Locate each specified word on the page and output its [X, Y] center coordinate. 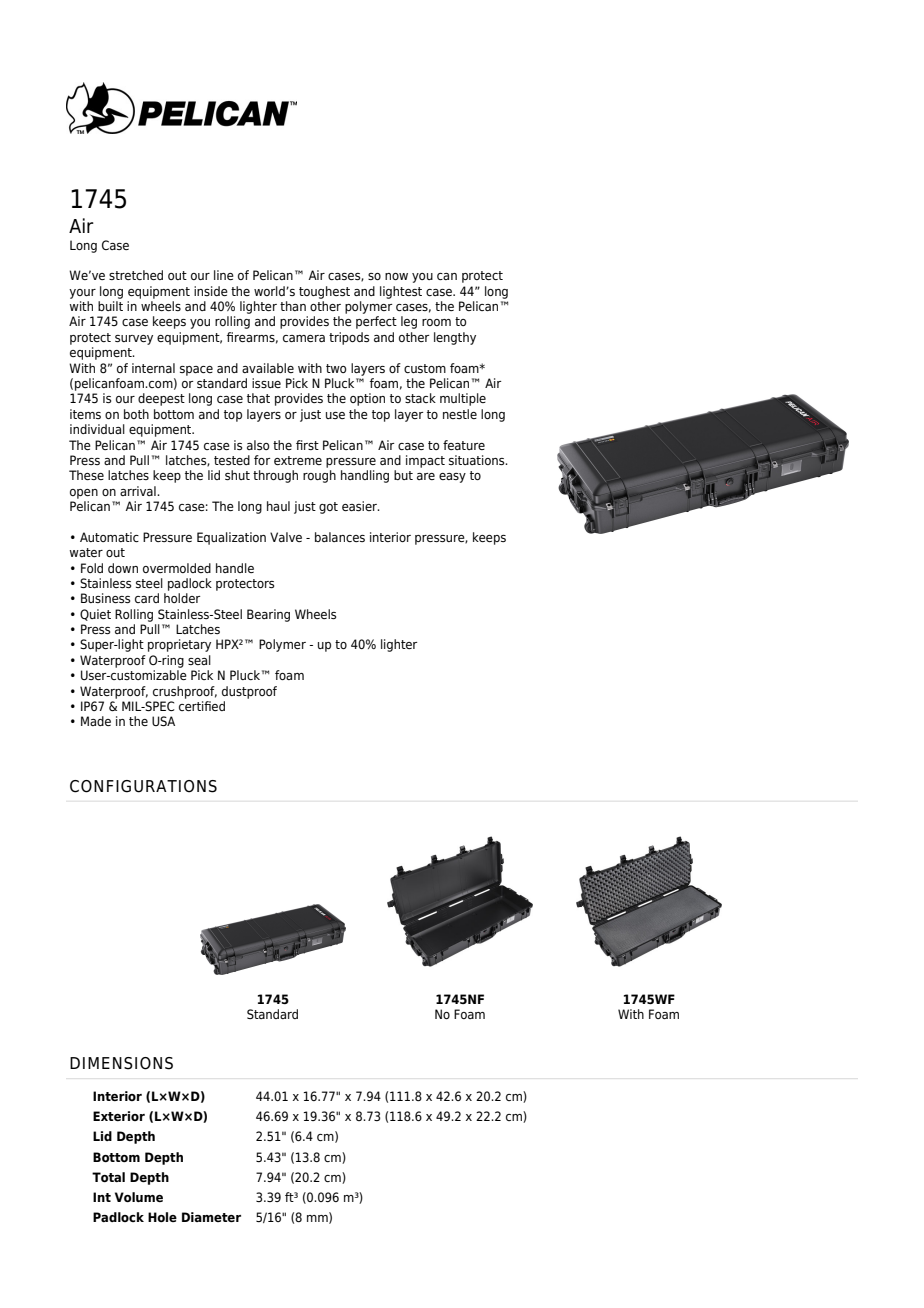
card [147, 598]
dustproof [249, 692]
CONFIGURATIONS [143, 786]
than [293, 306]
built [110, 306]
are [426, 476]
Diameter [211, 1217]
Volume [139, 1197]
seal [199, 660]
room [436, 322]
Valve [286, 537]
